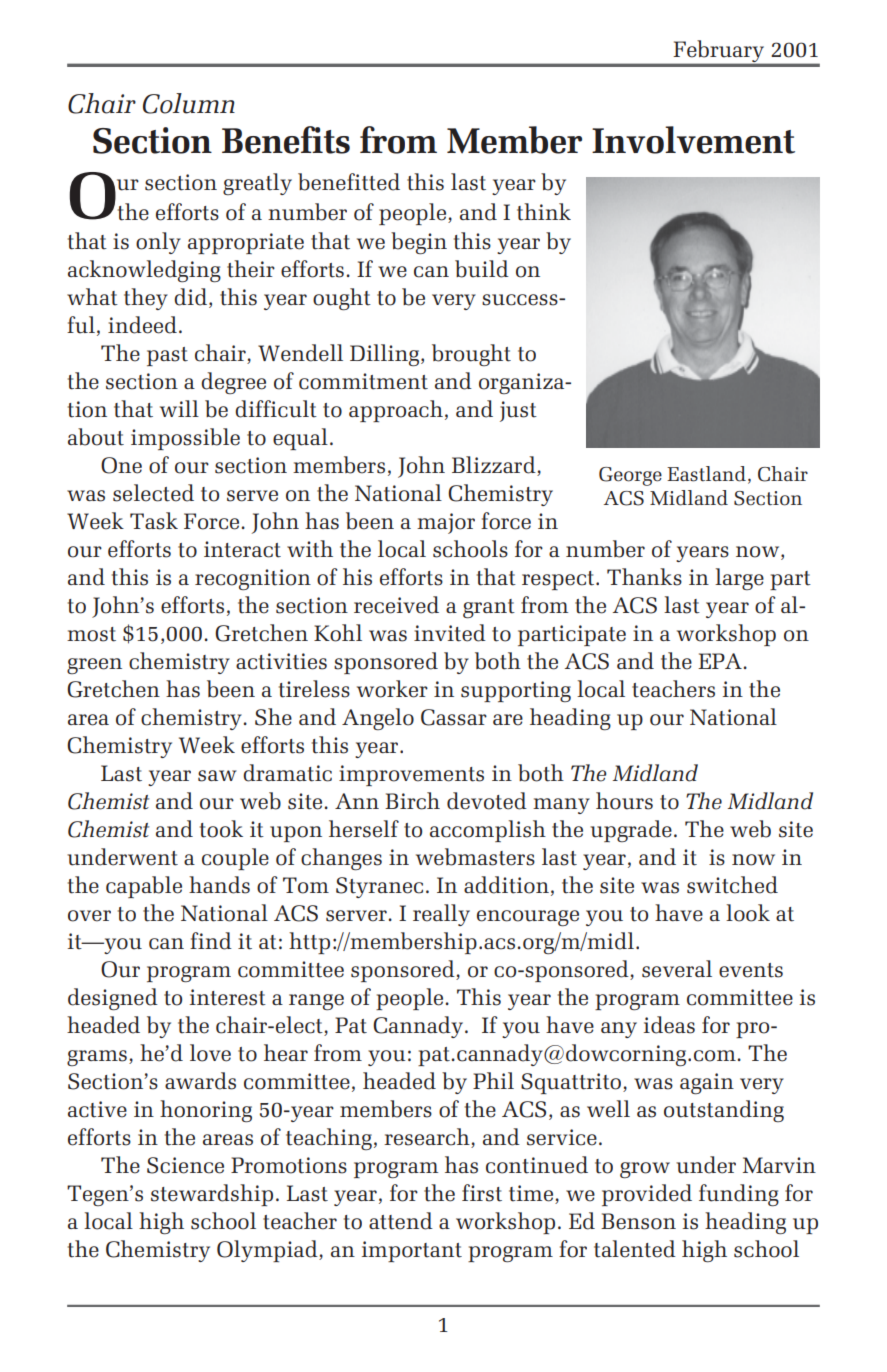 The image size is (887, 1372). What do you see at coordinates (732, 885) in the page?
I see `switched` at bounding box center [732, 885].
